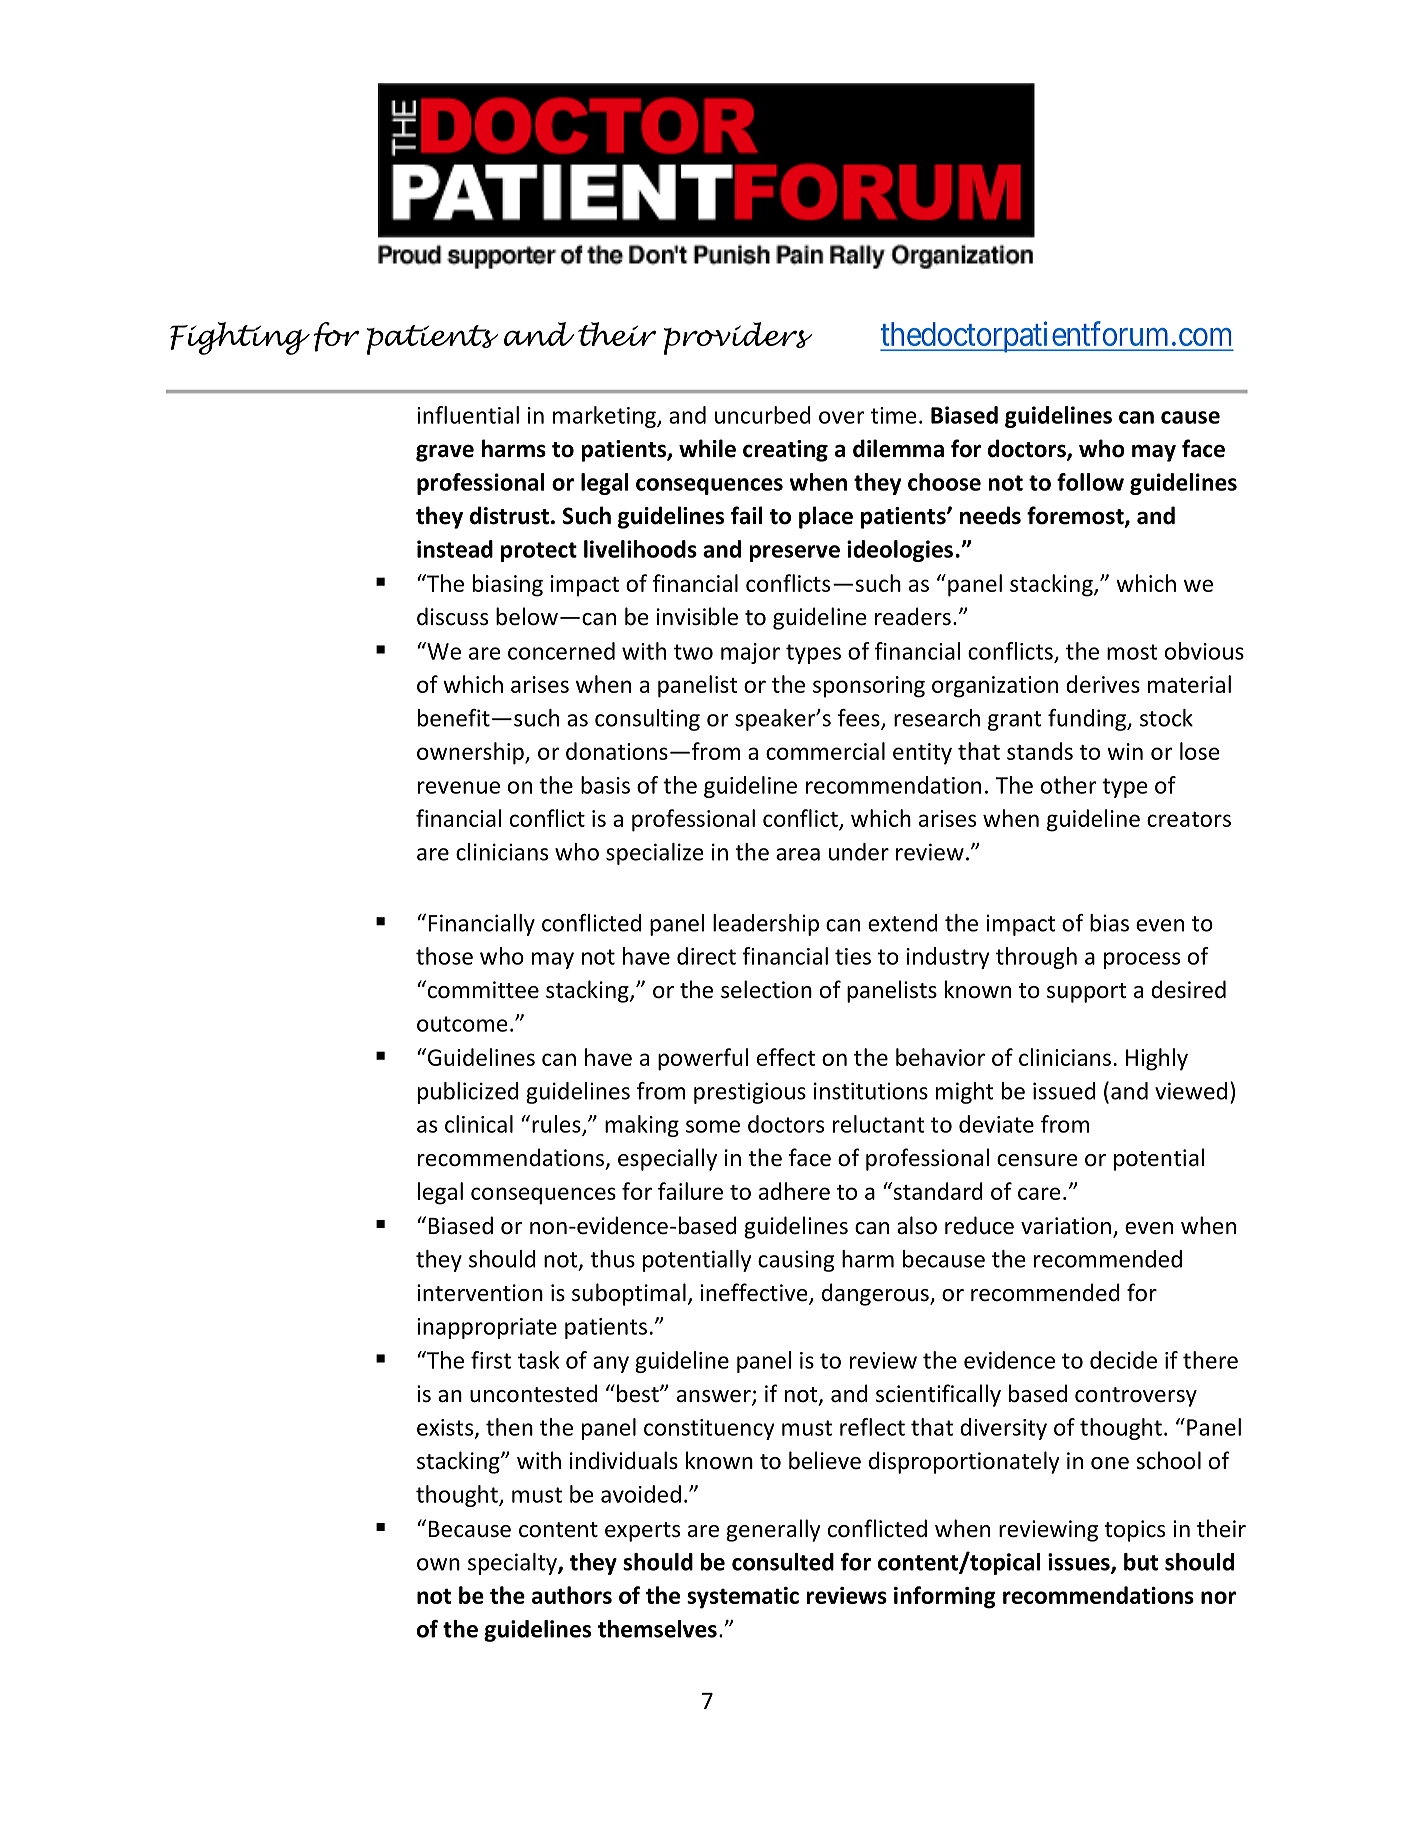  I want to click on creating, so click(785, 451).
